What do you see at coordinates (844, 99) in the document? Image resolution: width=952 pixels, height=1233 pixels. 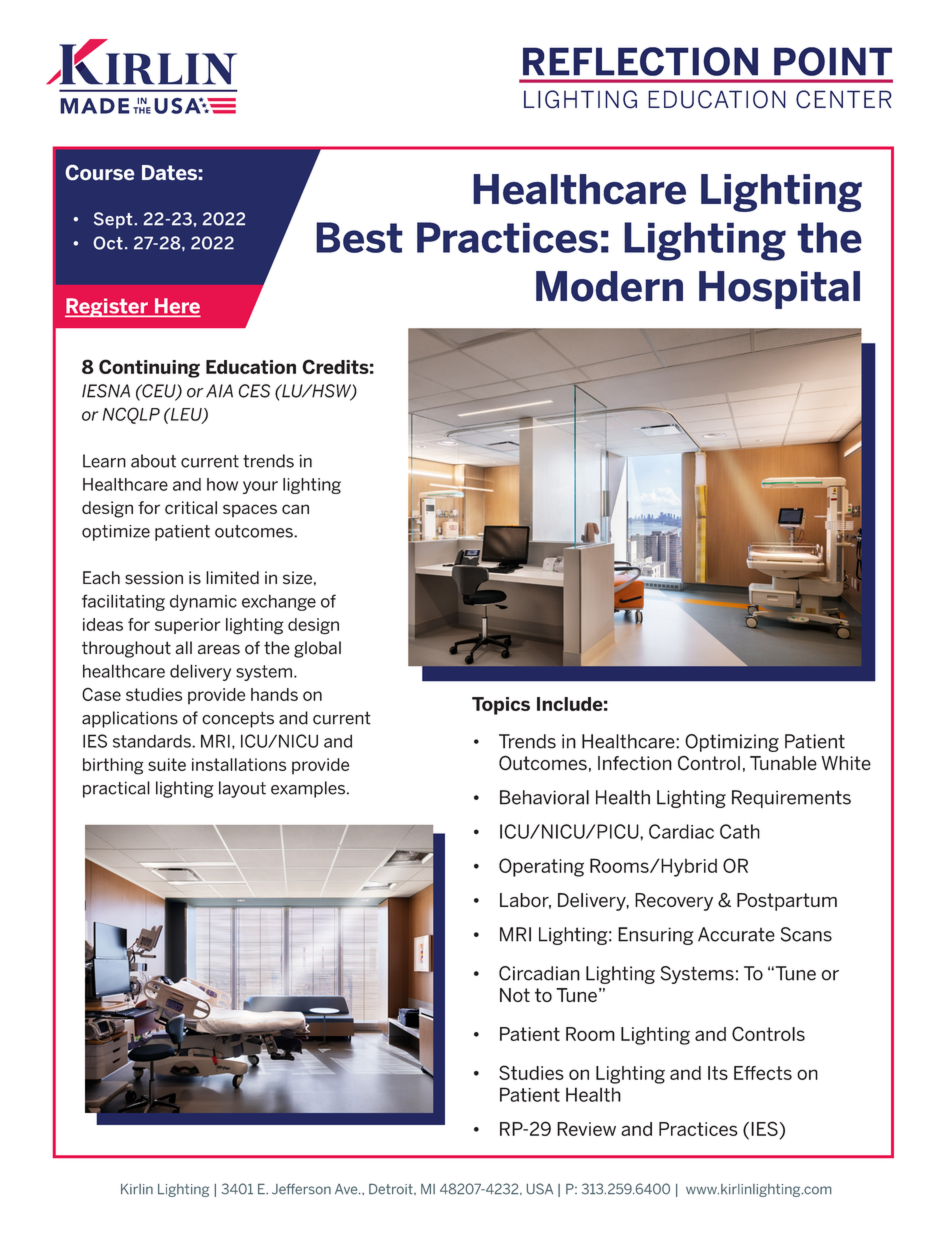 I see `CENTER` at bounding box center [844, 99].
